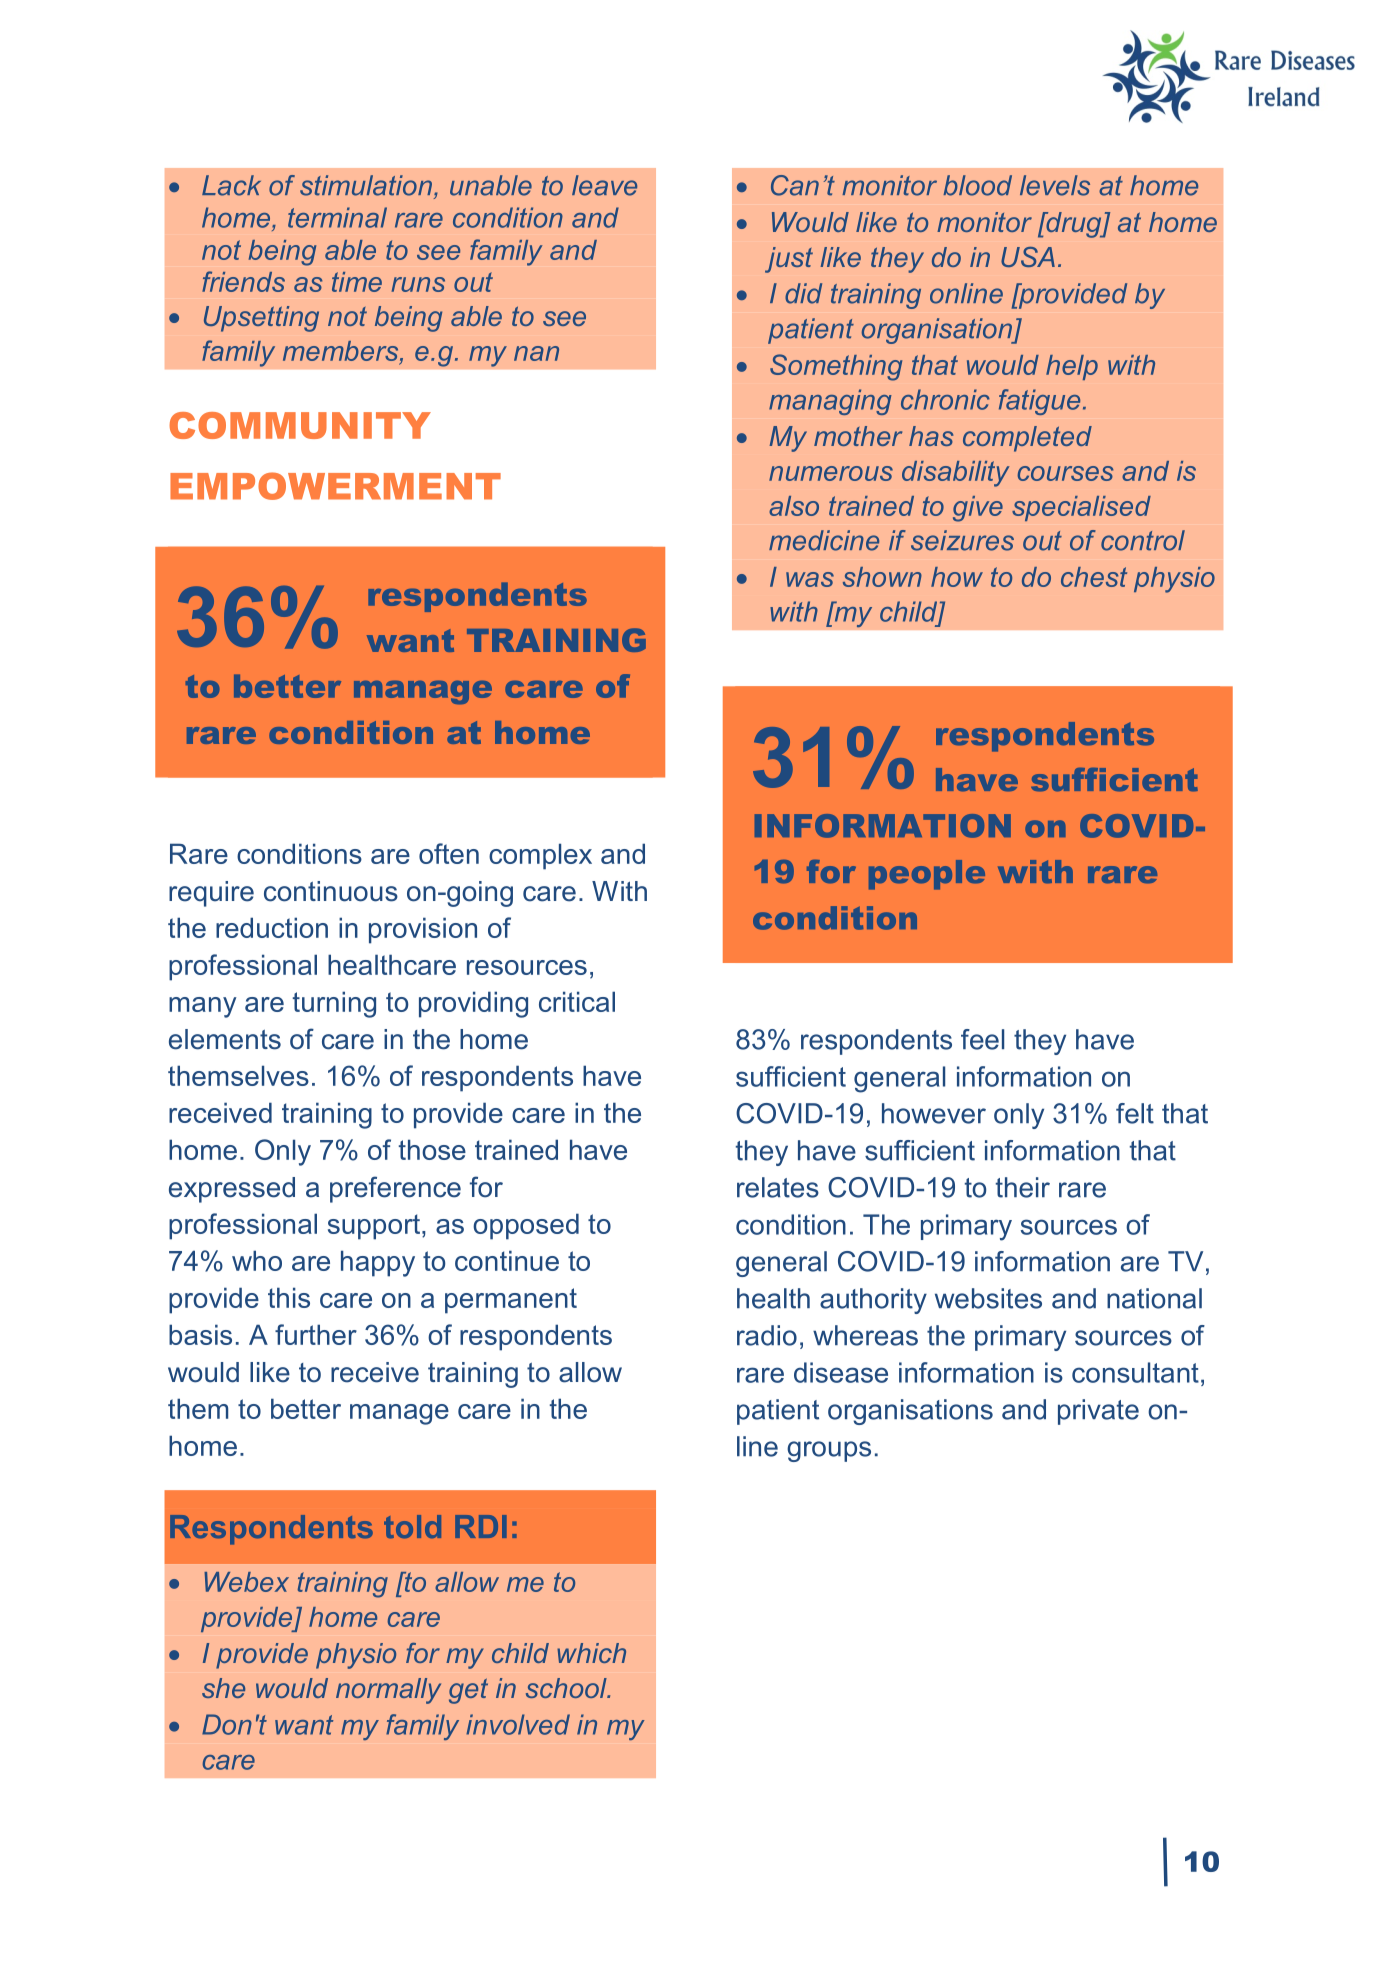 The width and height of the document is (1388, 1963). What do you see at coordinates (988, 1298) in the document?
I see `websites` at bounding box center [988, 1298].
